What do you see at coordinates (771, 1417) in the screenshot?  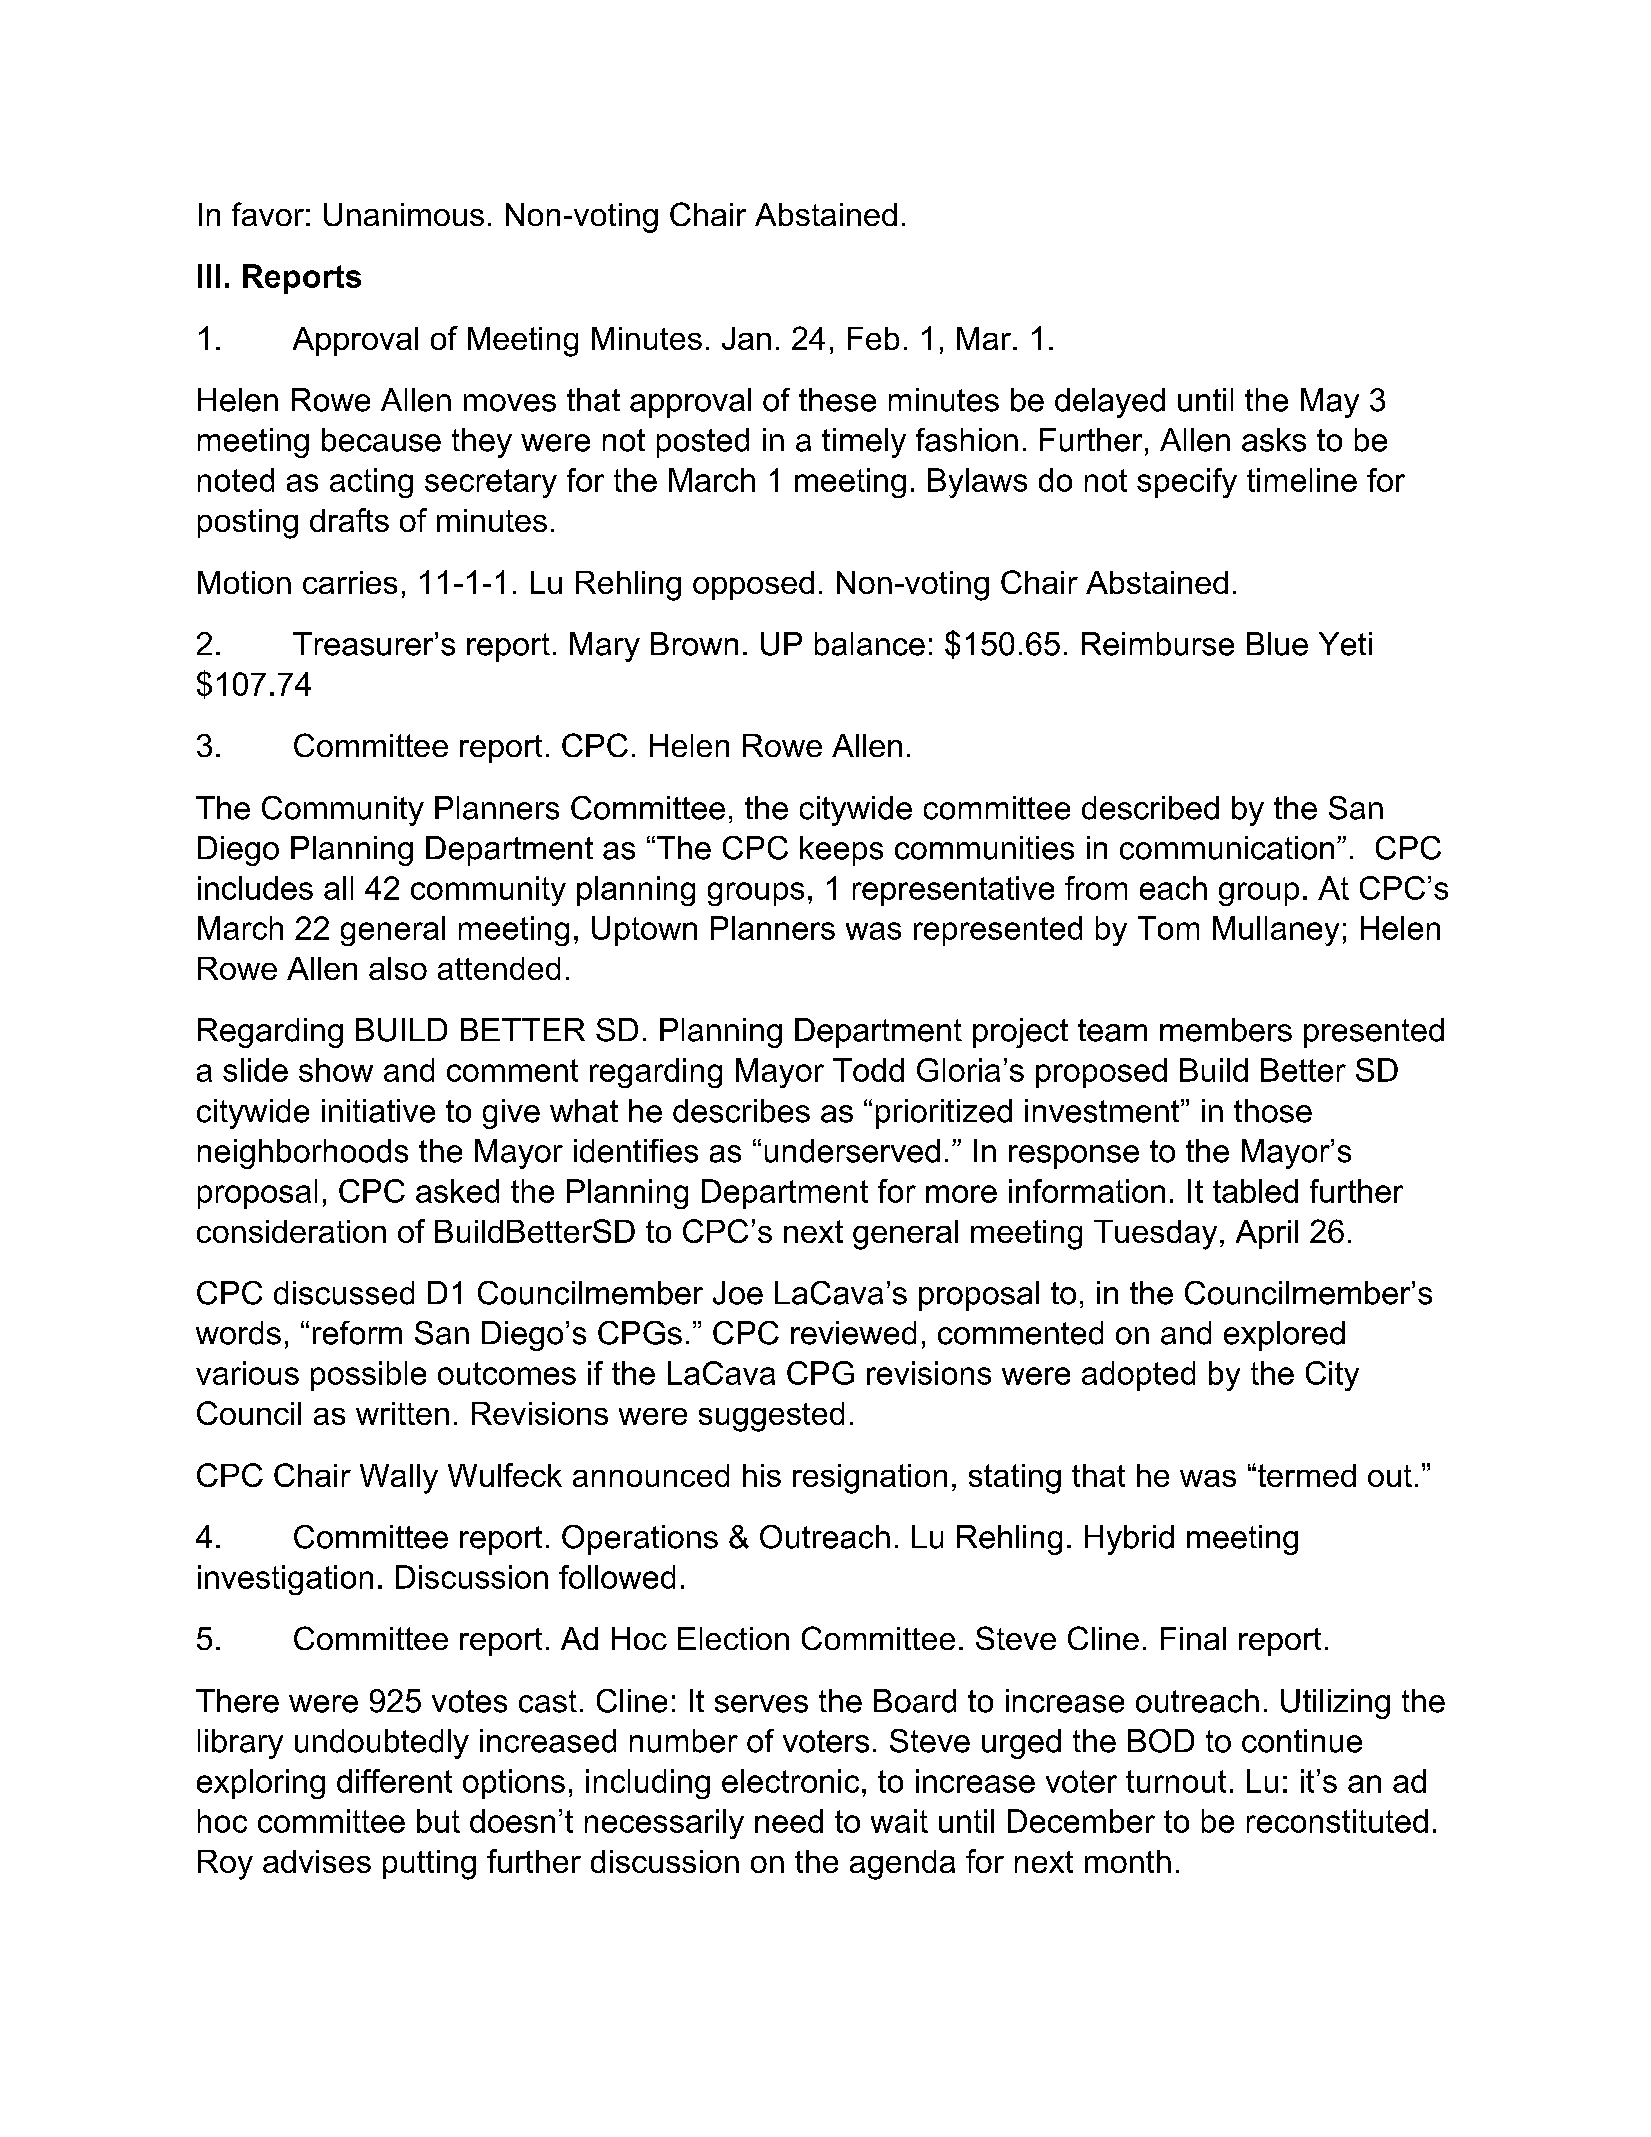 I see `suggested` at bounding box center [771, 1417].
